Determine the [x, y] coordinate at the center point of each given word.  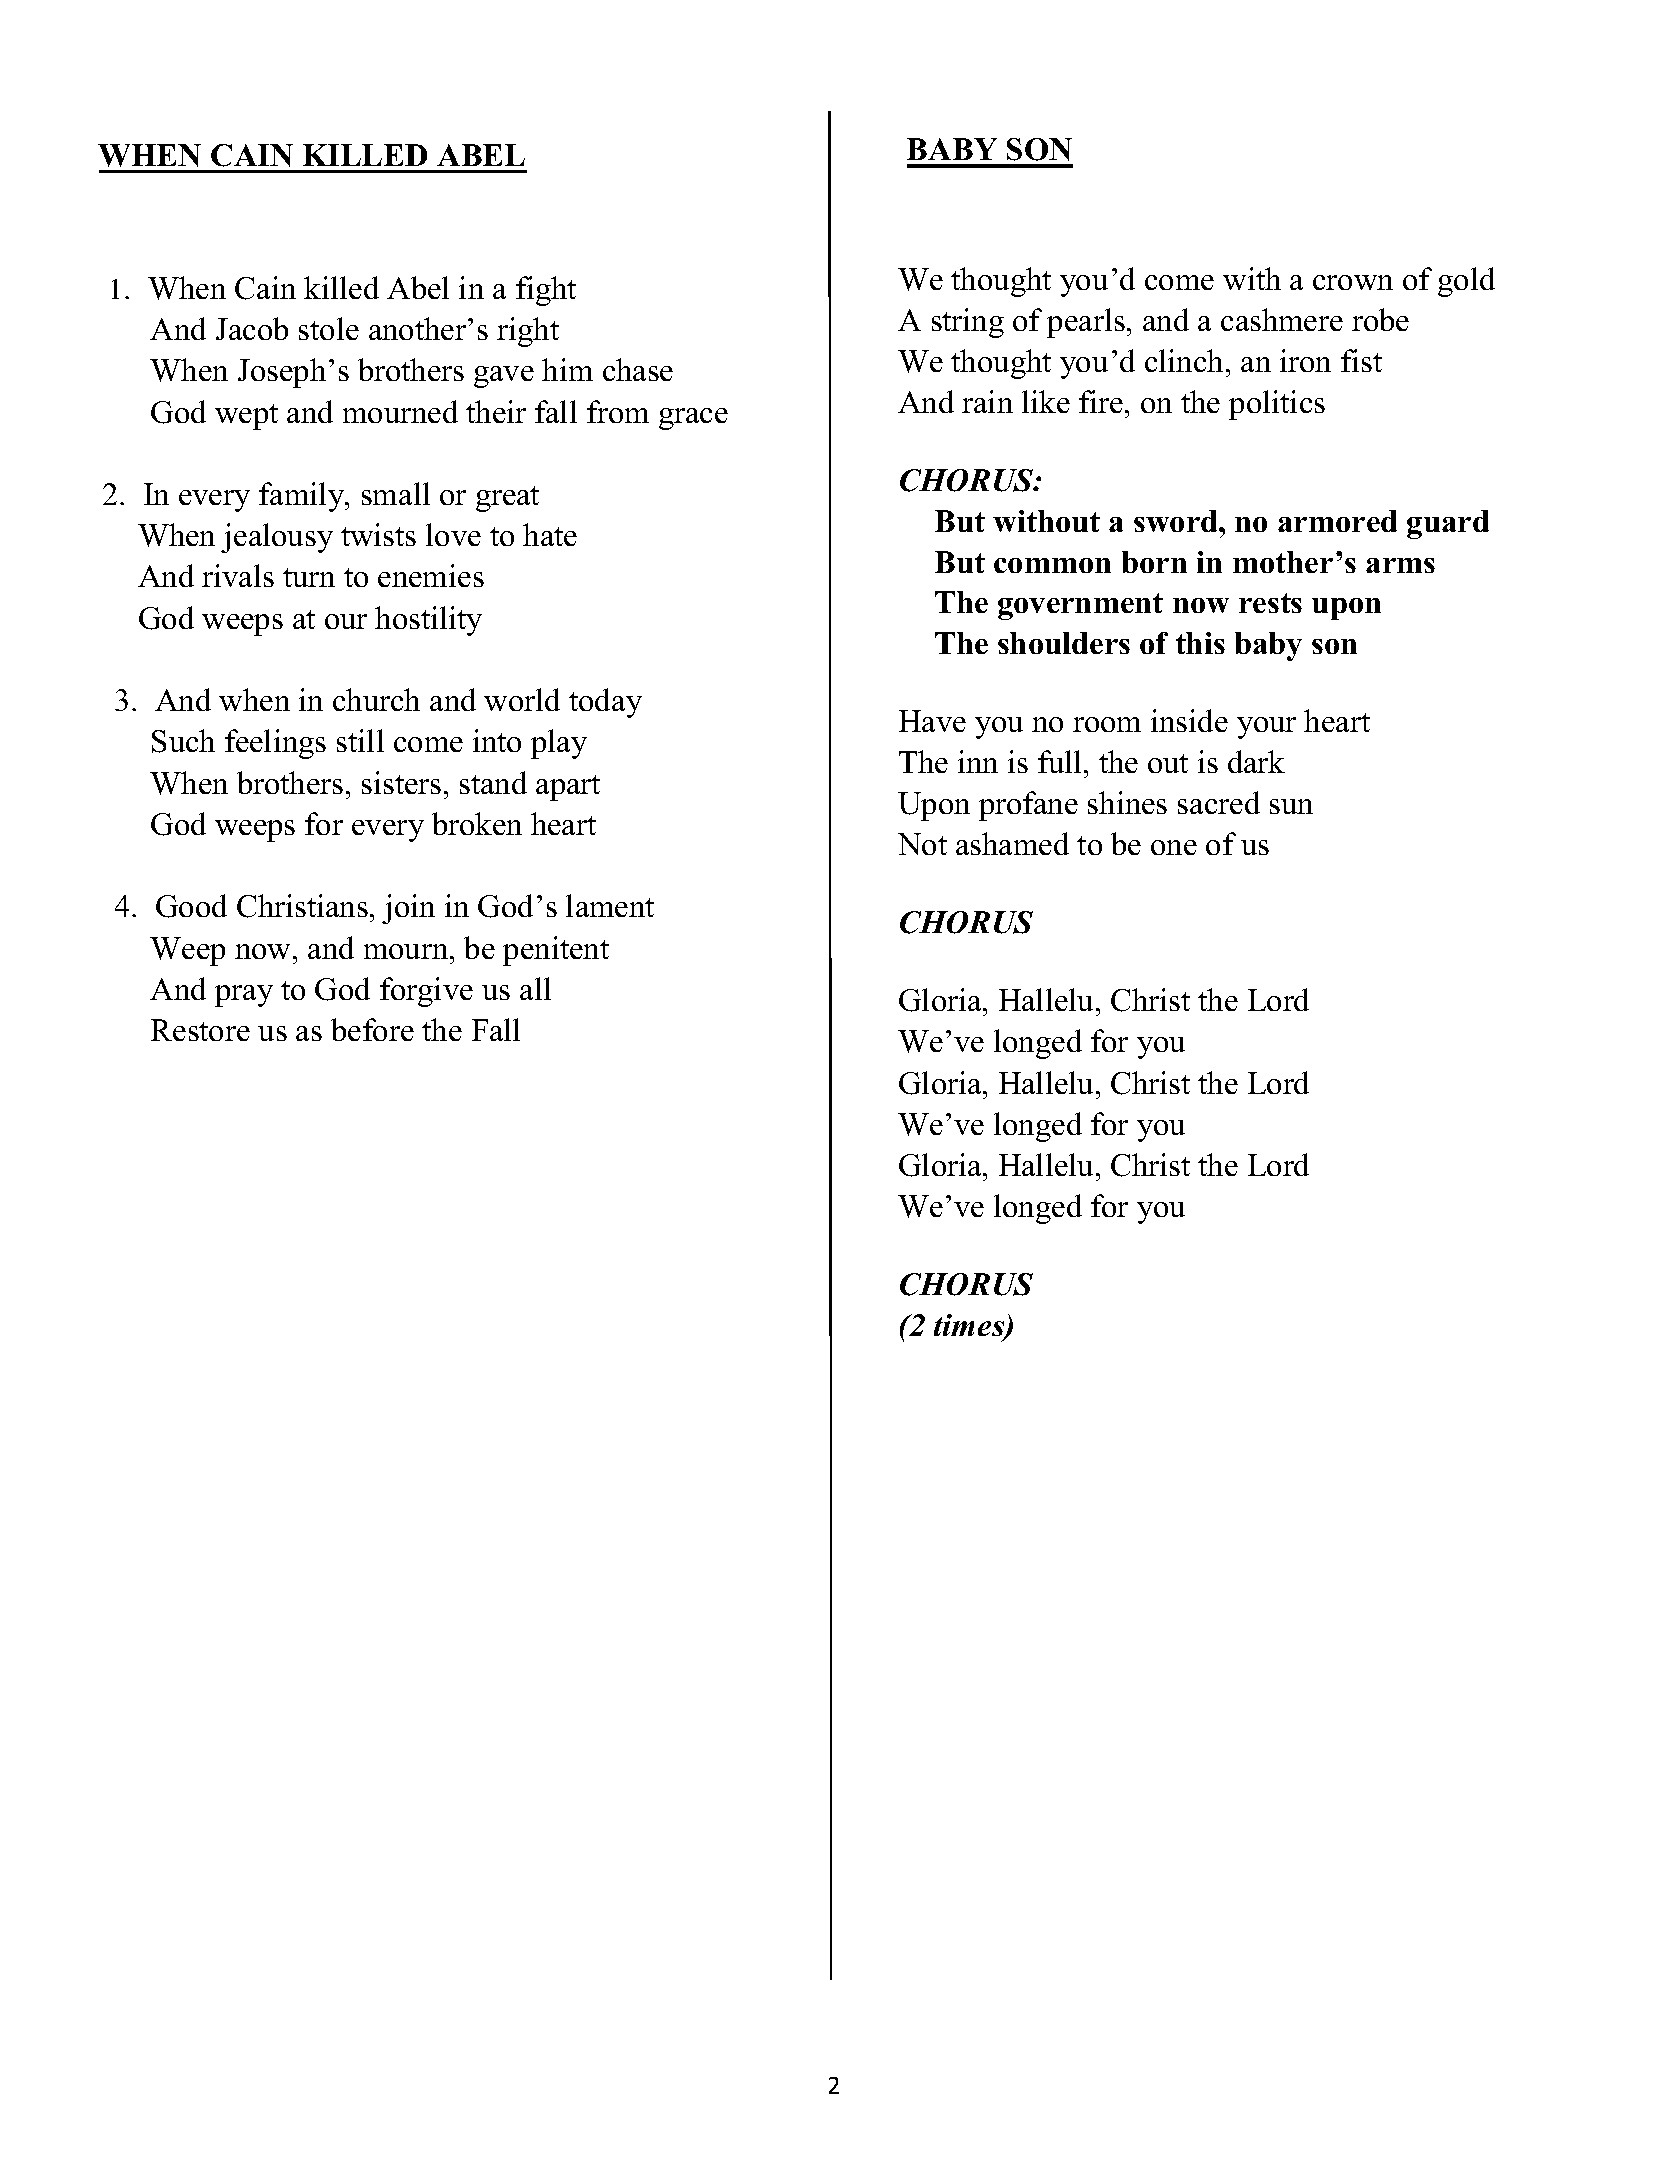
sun [1291, 806]
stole [329, 328]
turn [309, 577]
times [970, 1326]
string [968, 323]
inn [978, 761]
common [1052, 565]
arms [1400, 565]
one [1174, 847]
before [372, 1029]
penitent [556, 951]
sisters [401, 782]
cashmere [1282, 319]
